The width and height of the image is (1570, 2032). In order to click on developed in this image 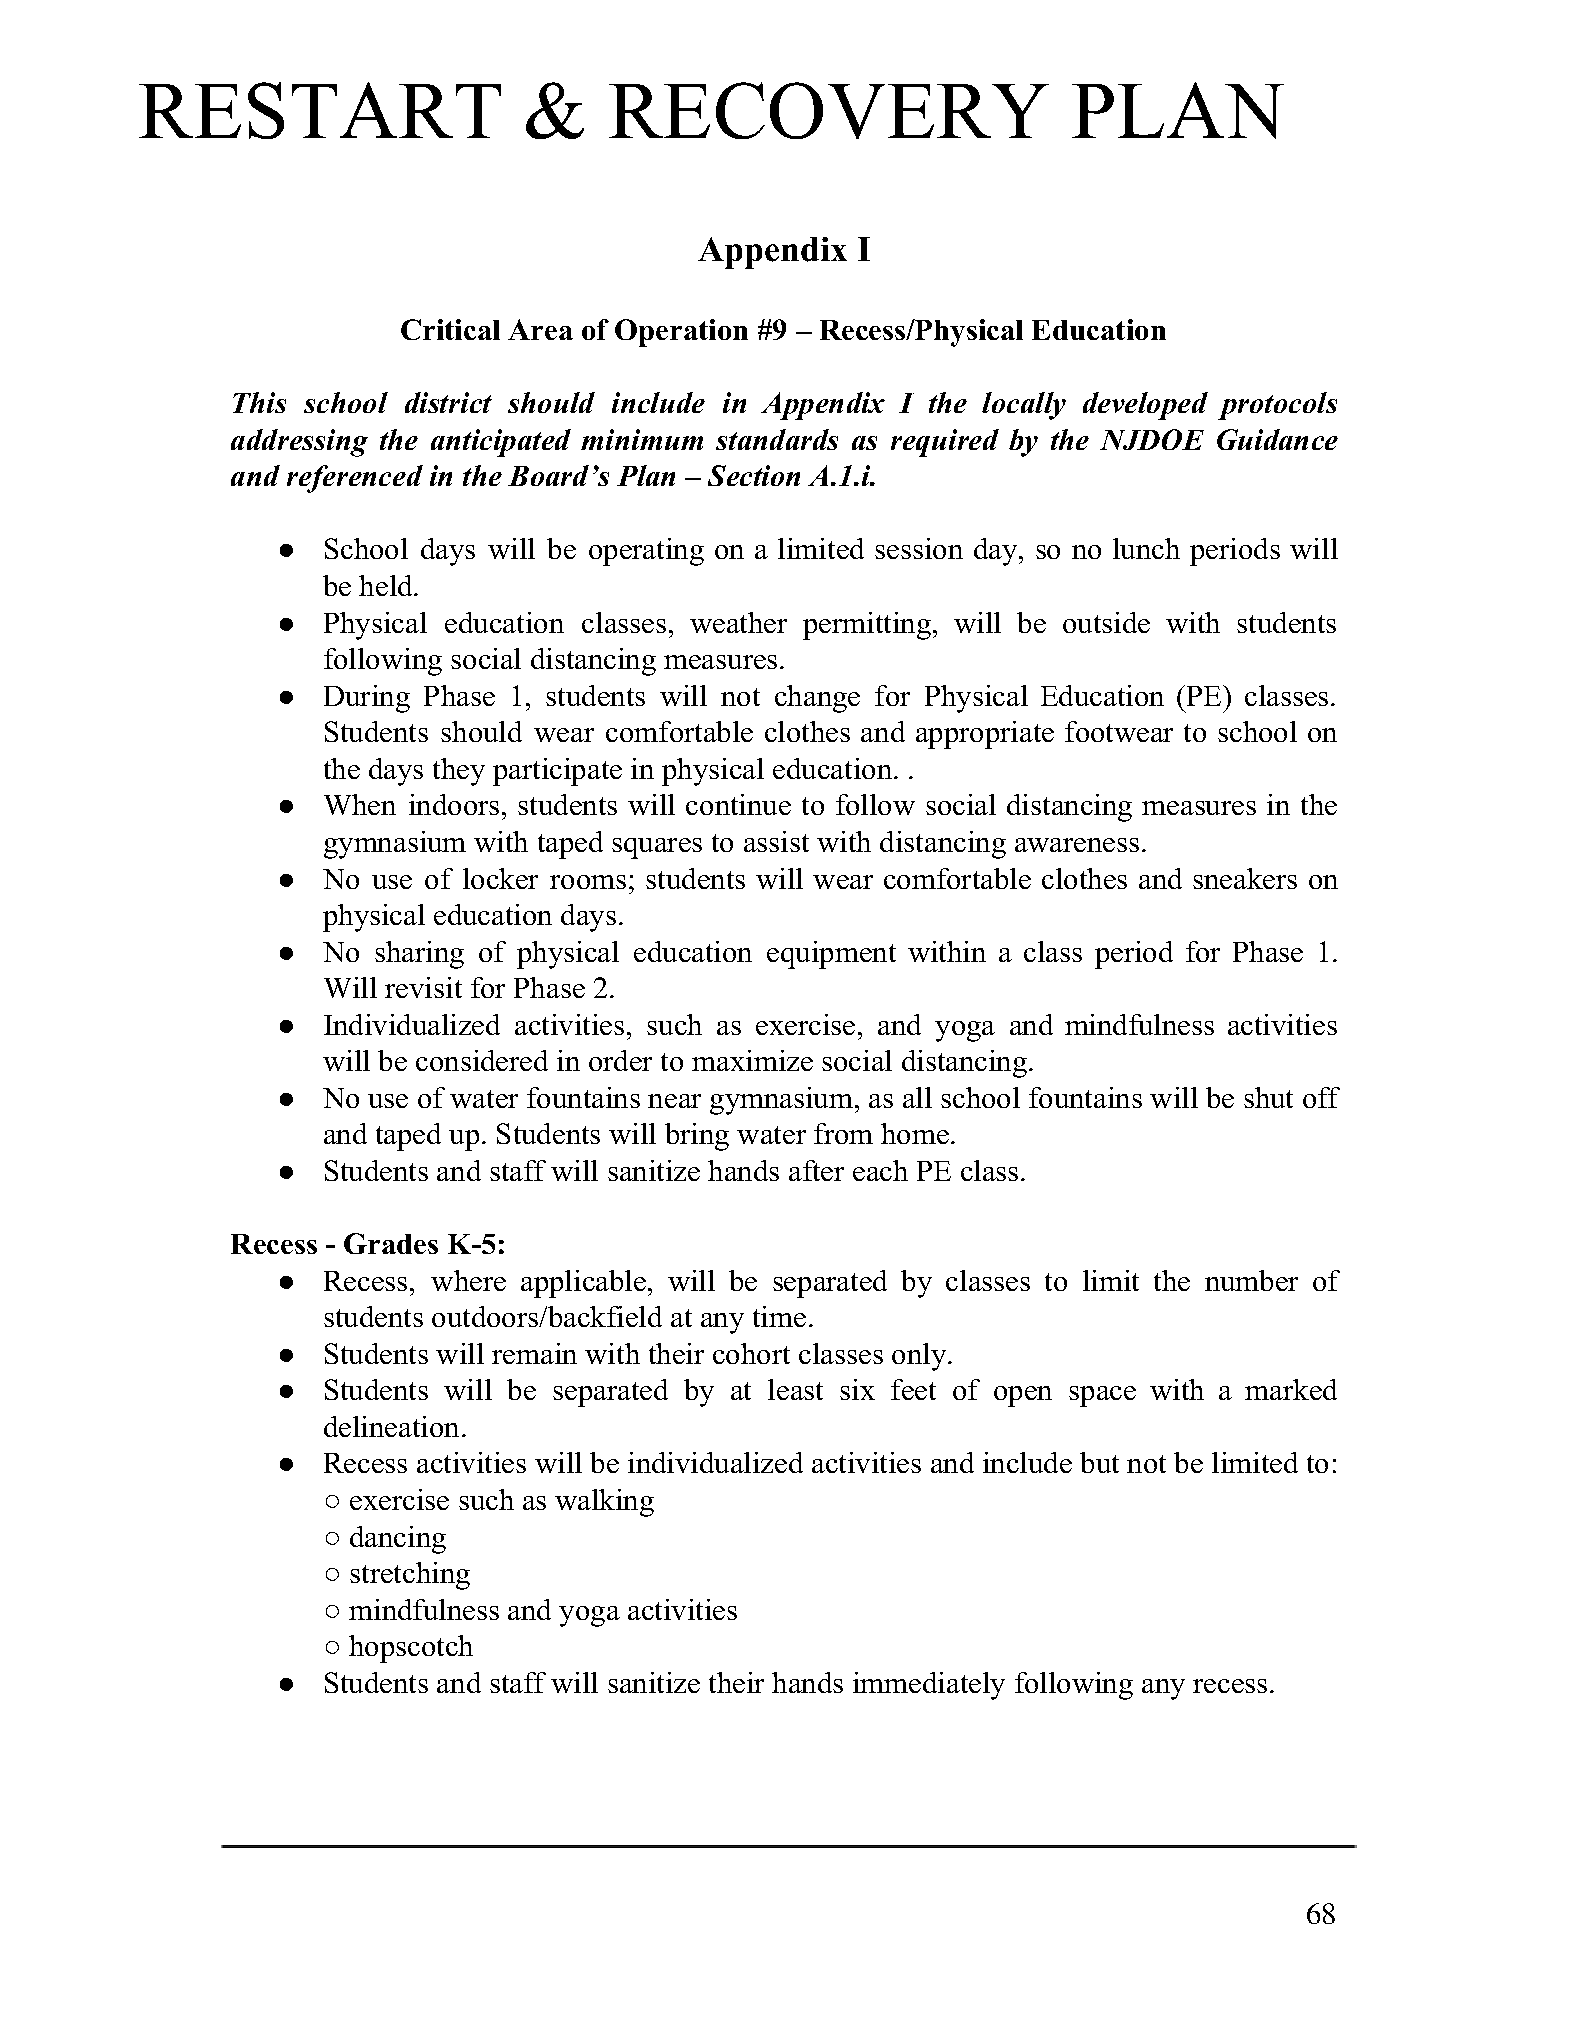, I will do `click(1145, 406)`.
